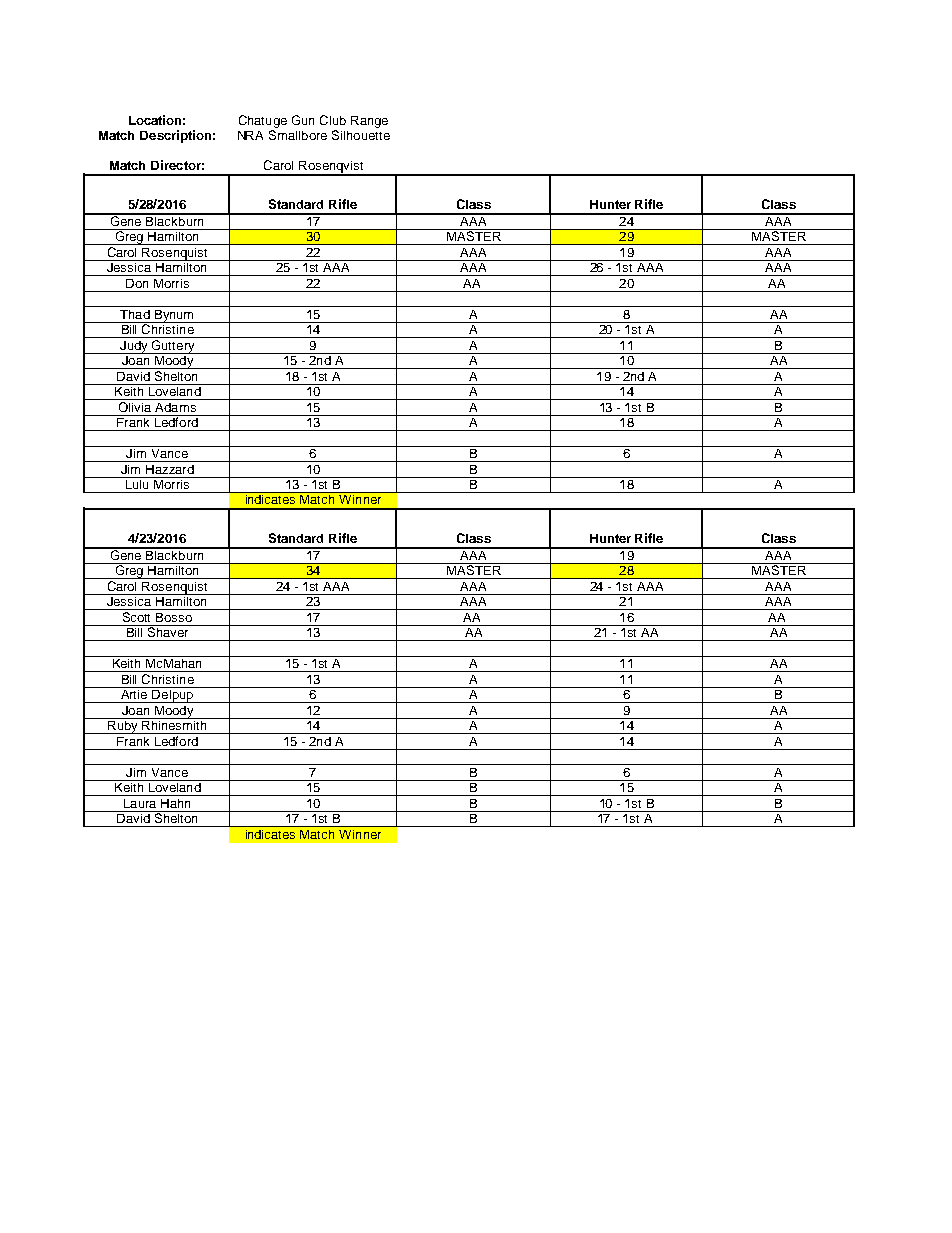  I want to click on Olivia, so click(135, 405).
